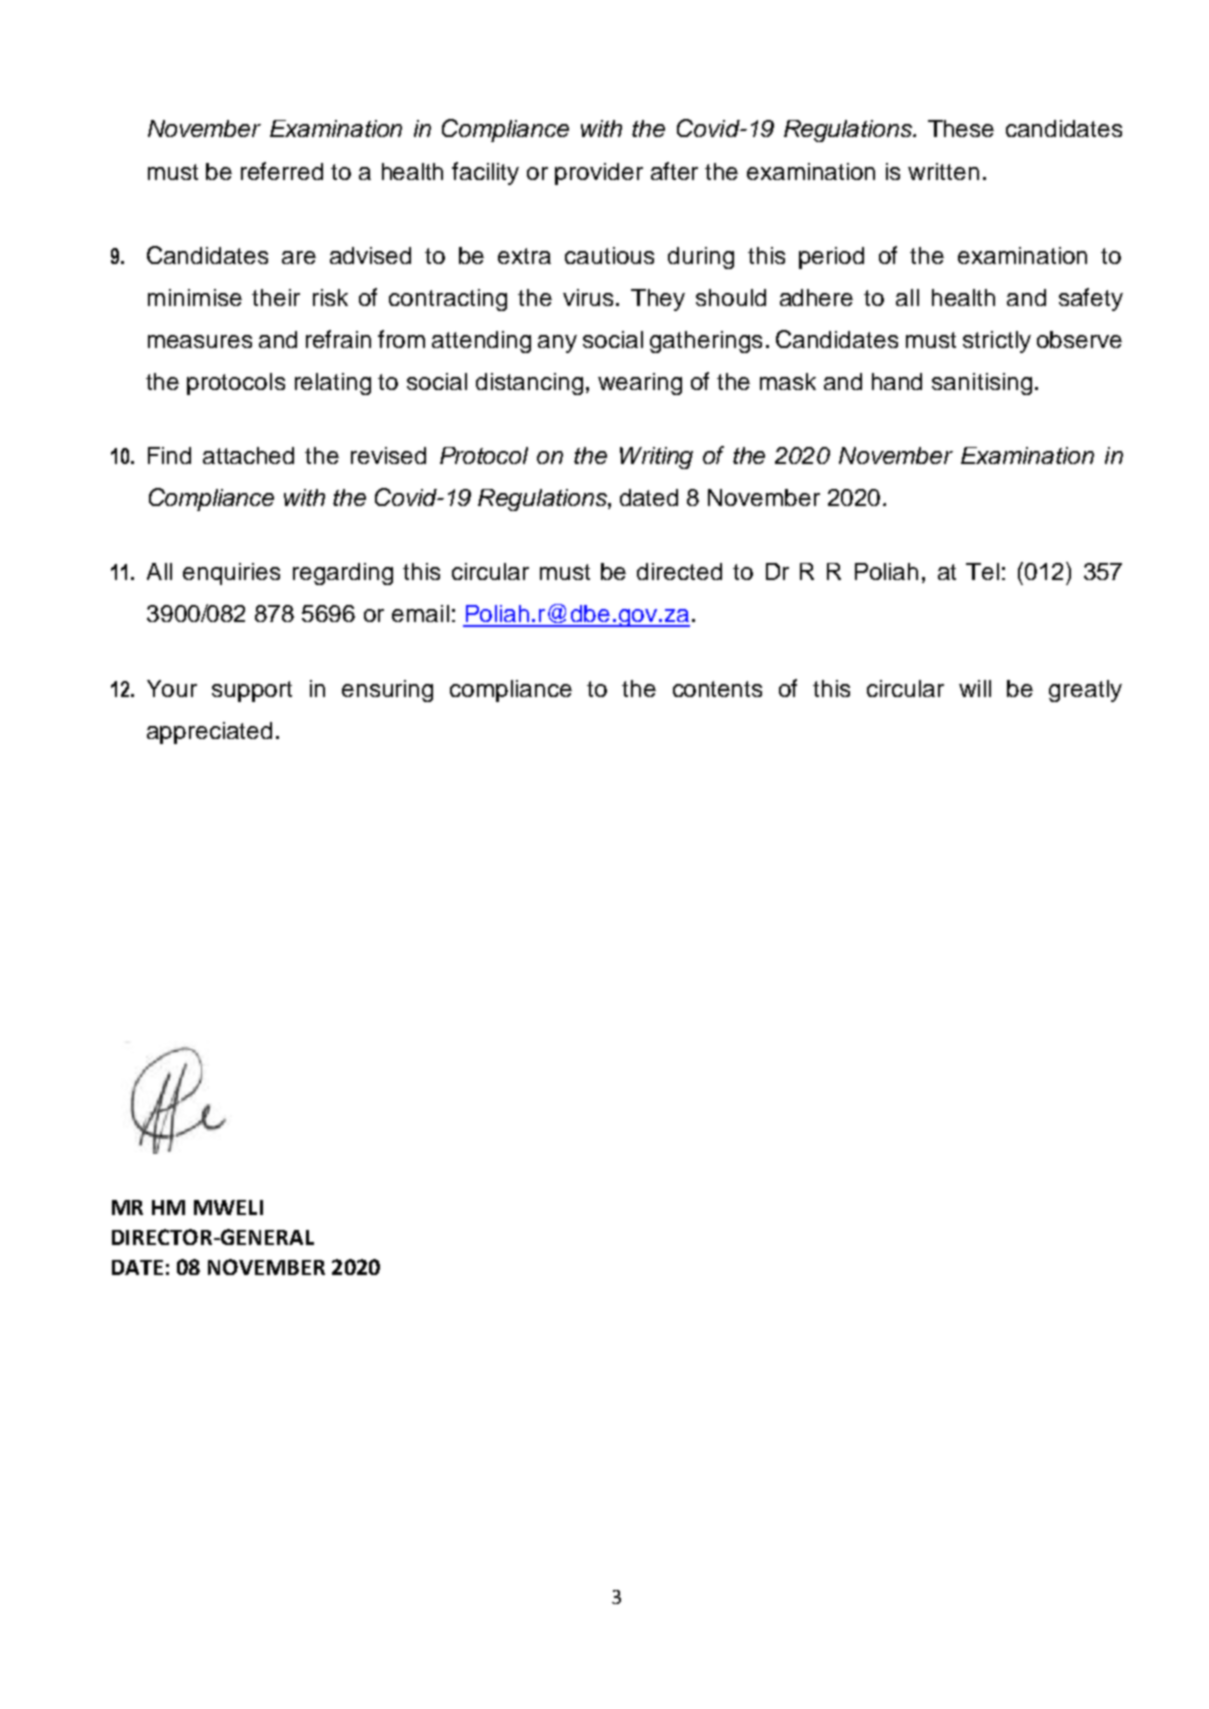 This document has width=1209, height=1709. Describe the element at coordinates (557, 344) in the document. I see `any` at that location.
